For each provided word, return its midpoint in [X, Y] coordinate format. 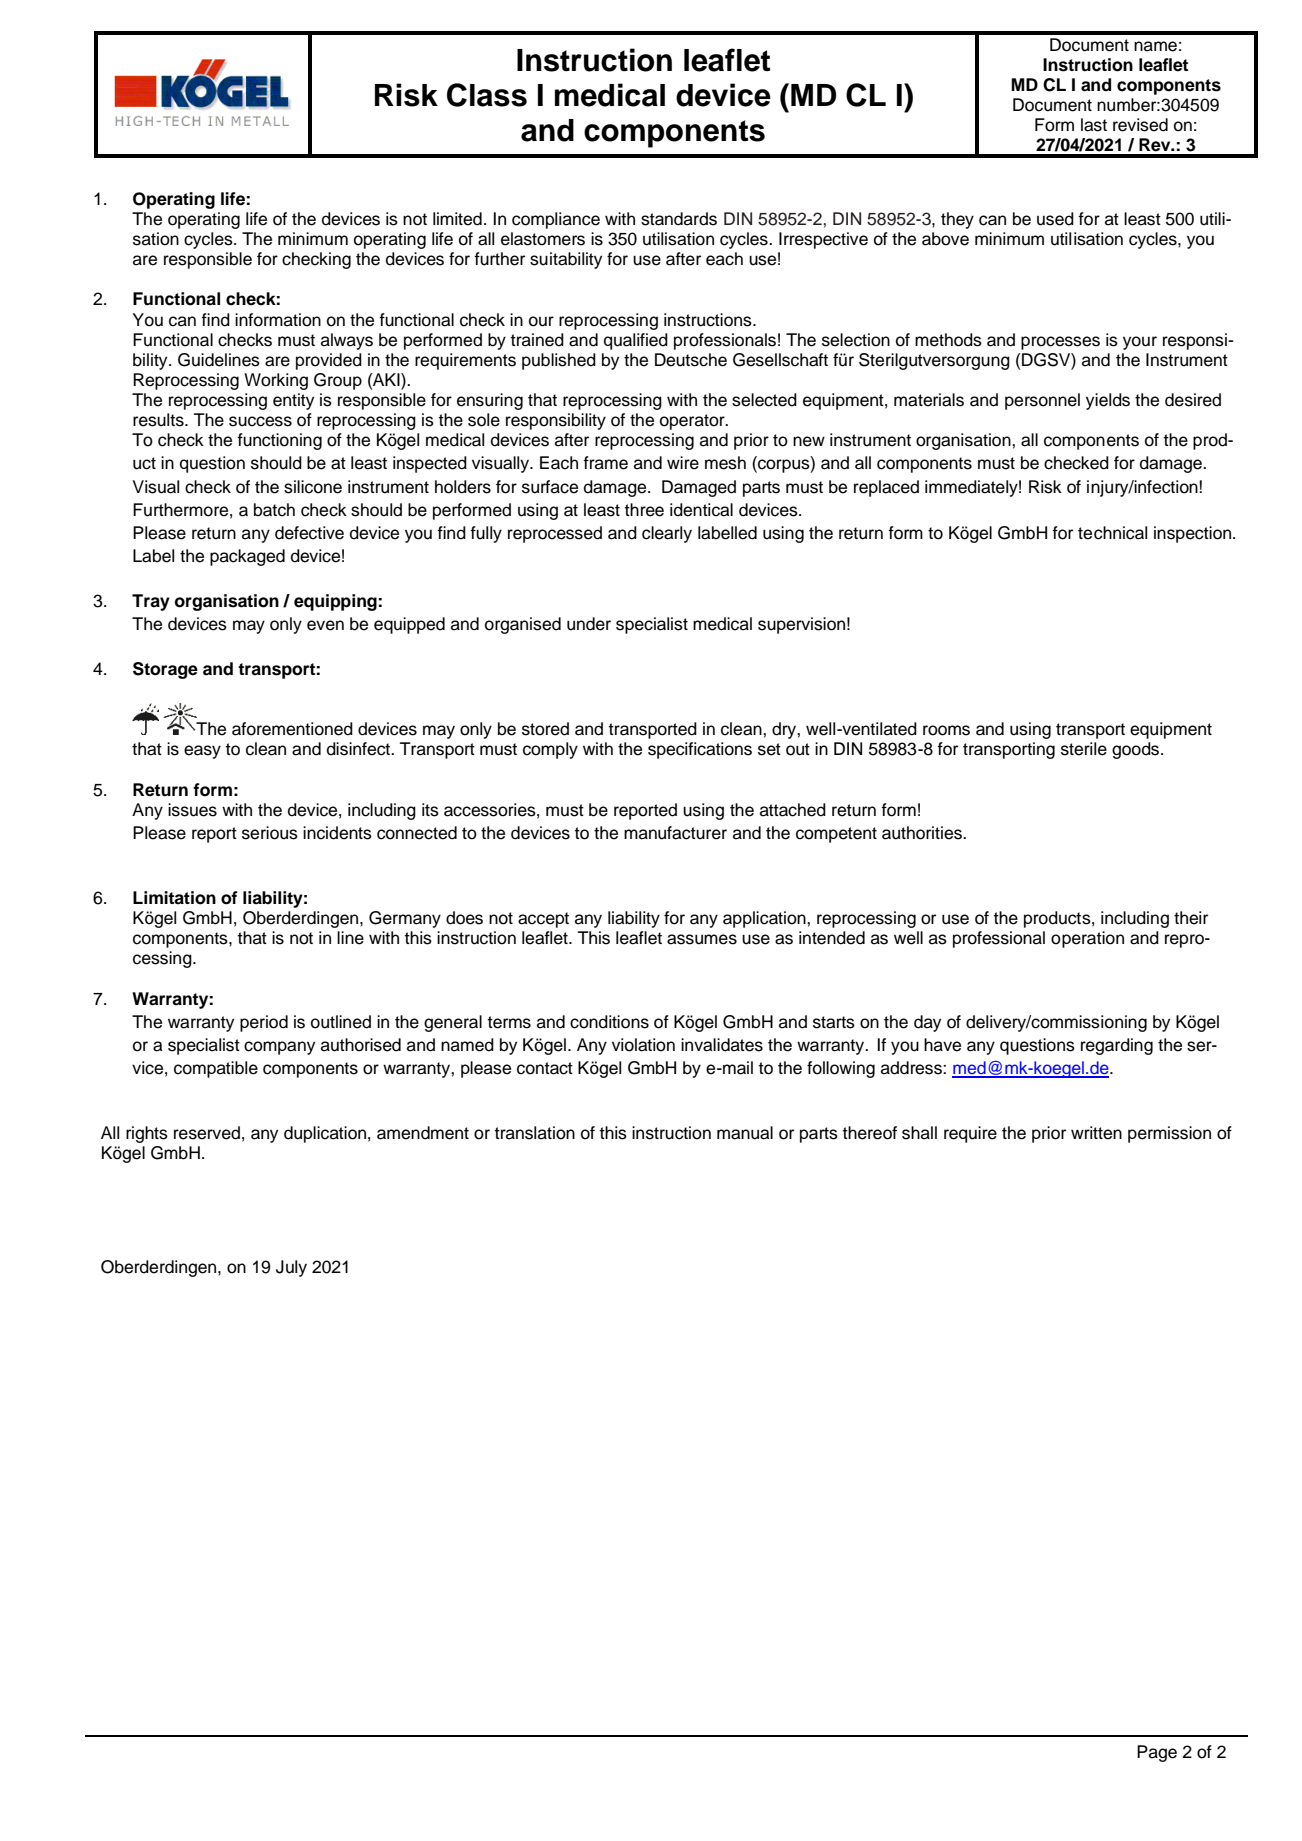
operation [1087, 939]
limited [457, 219]
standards [679, 219]
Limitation [174, 898]
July [291, 1268]
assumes [702, 939]
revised [1140, 125]
